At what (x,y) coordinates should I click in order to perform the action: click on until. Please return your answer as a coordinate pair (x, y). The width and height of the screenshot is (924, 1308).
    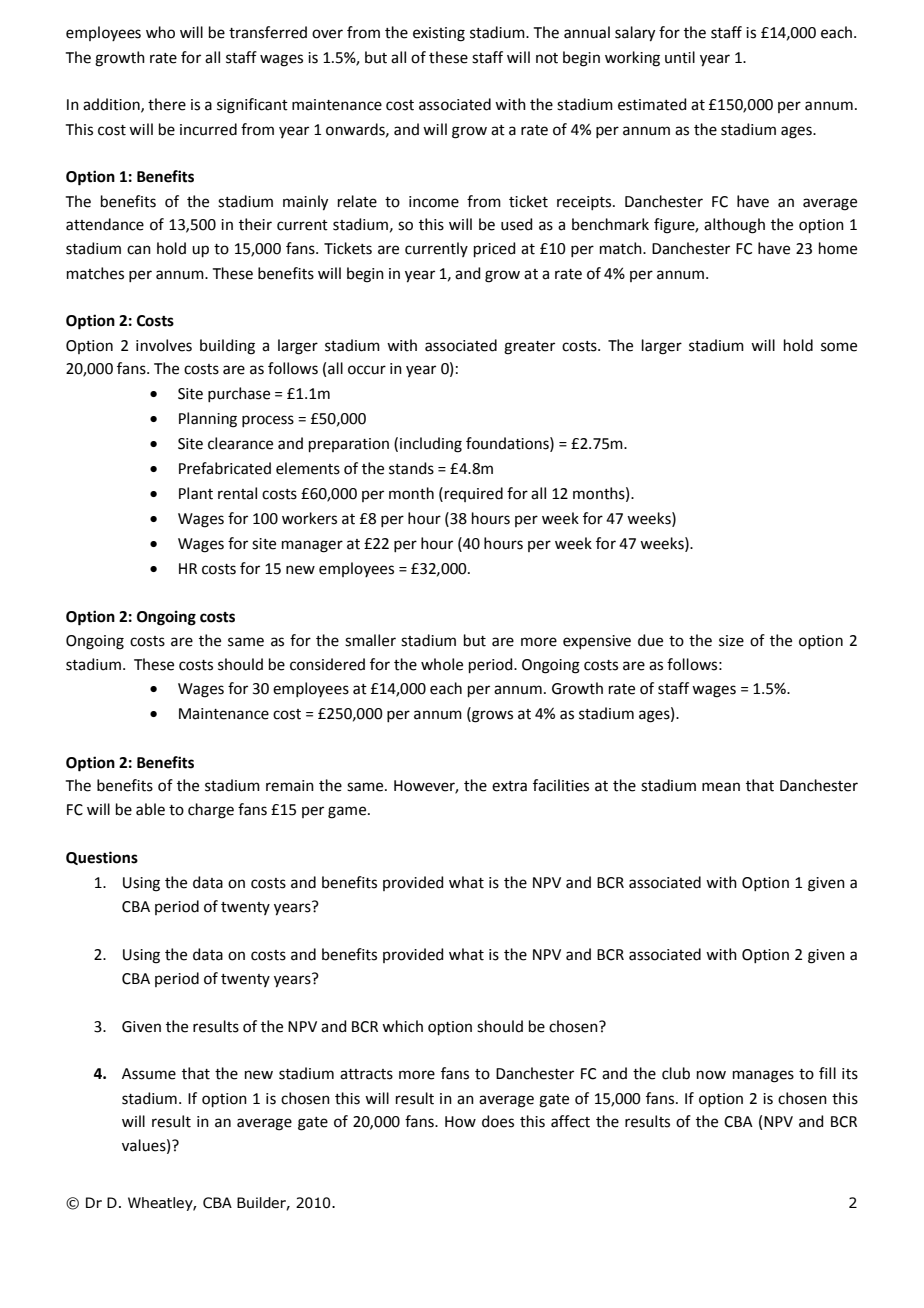
    Looking at the image, I should click on (680, 57).
